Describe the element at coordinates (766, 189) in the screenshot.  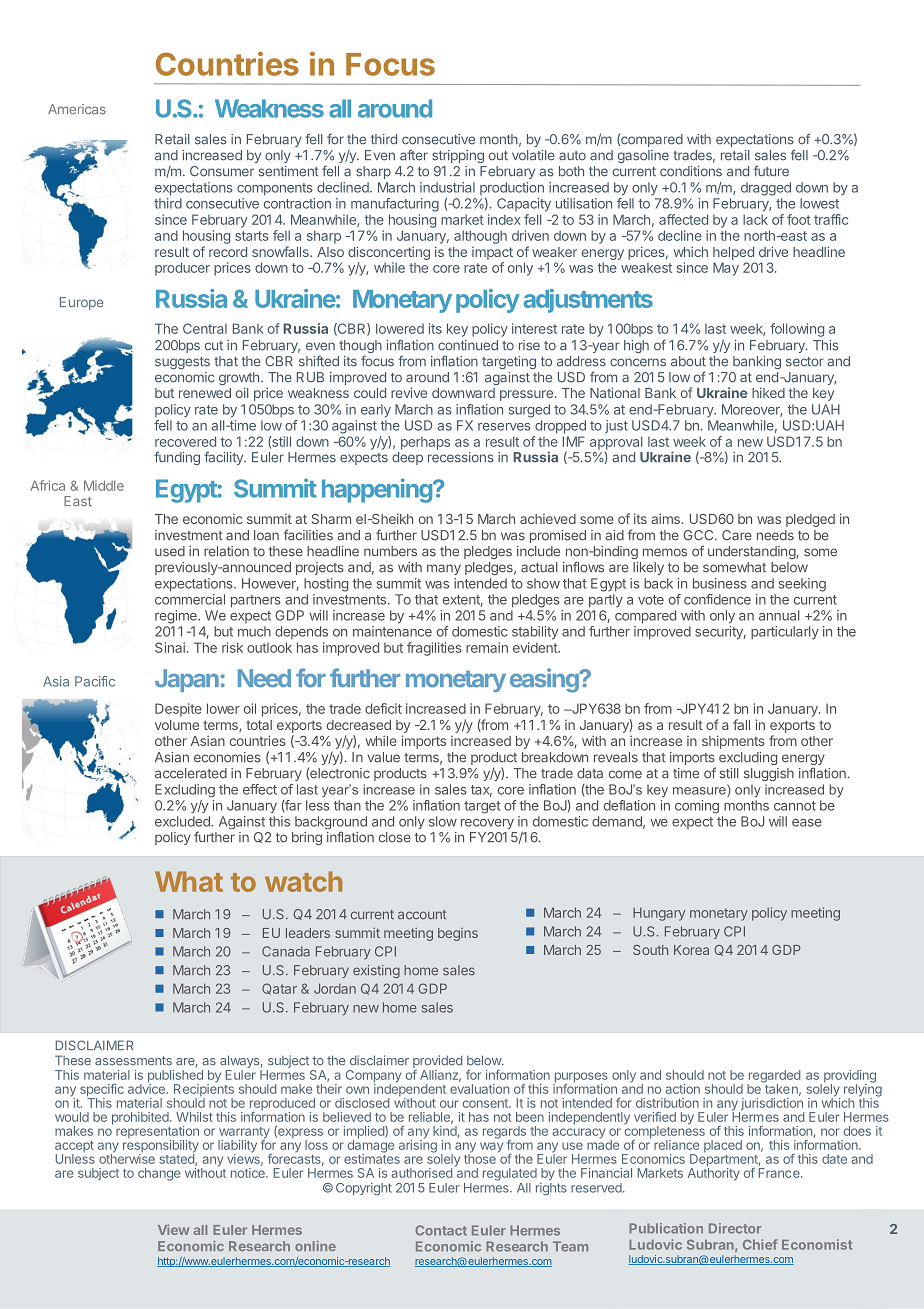
I see `dragged` at that location.
